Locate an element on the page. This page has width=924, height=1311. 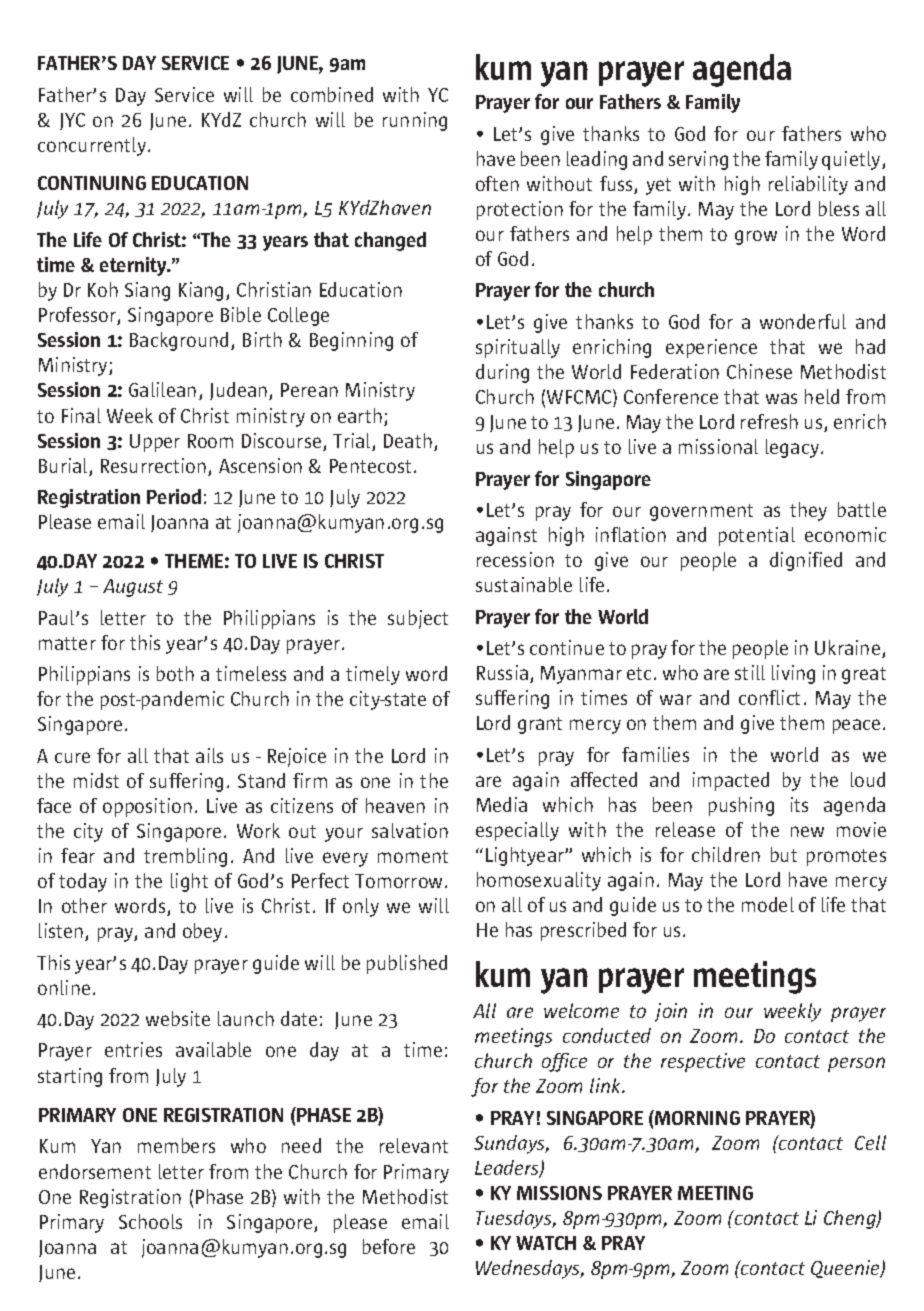
before is located at coordinates (389, 1246).
